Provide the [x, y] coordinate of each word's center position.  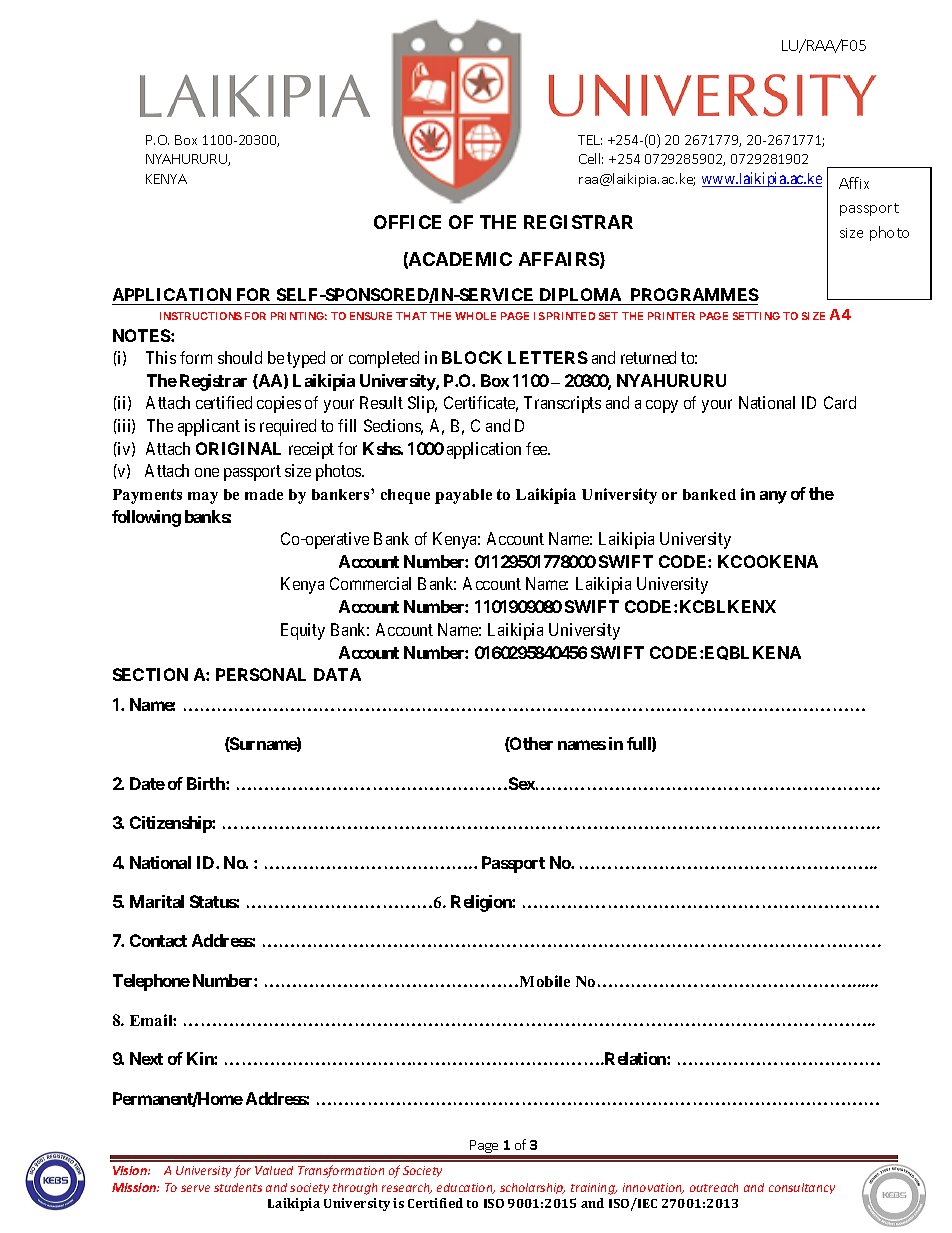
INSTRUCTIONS [201, 316]
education [466, 1188]
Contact [158, 940]
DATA [337, 674]
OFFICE [407, 222]
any [773, 497]
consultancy [802, 1188]
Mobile [545, 981]
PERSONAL [261, 674]
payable [463, 496]
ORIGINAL [238, 448]
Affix [854, 183]
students [238, 1187]
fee [538, 448]
